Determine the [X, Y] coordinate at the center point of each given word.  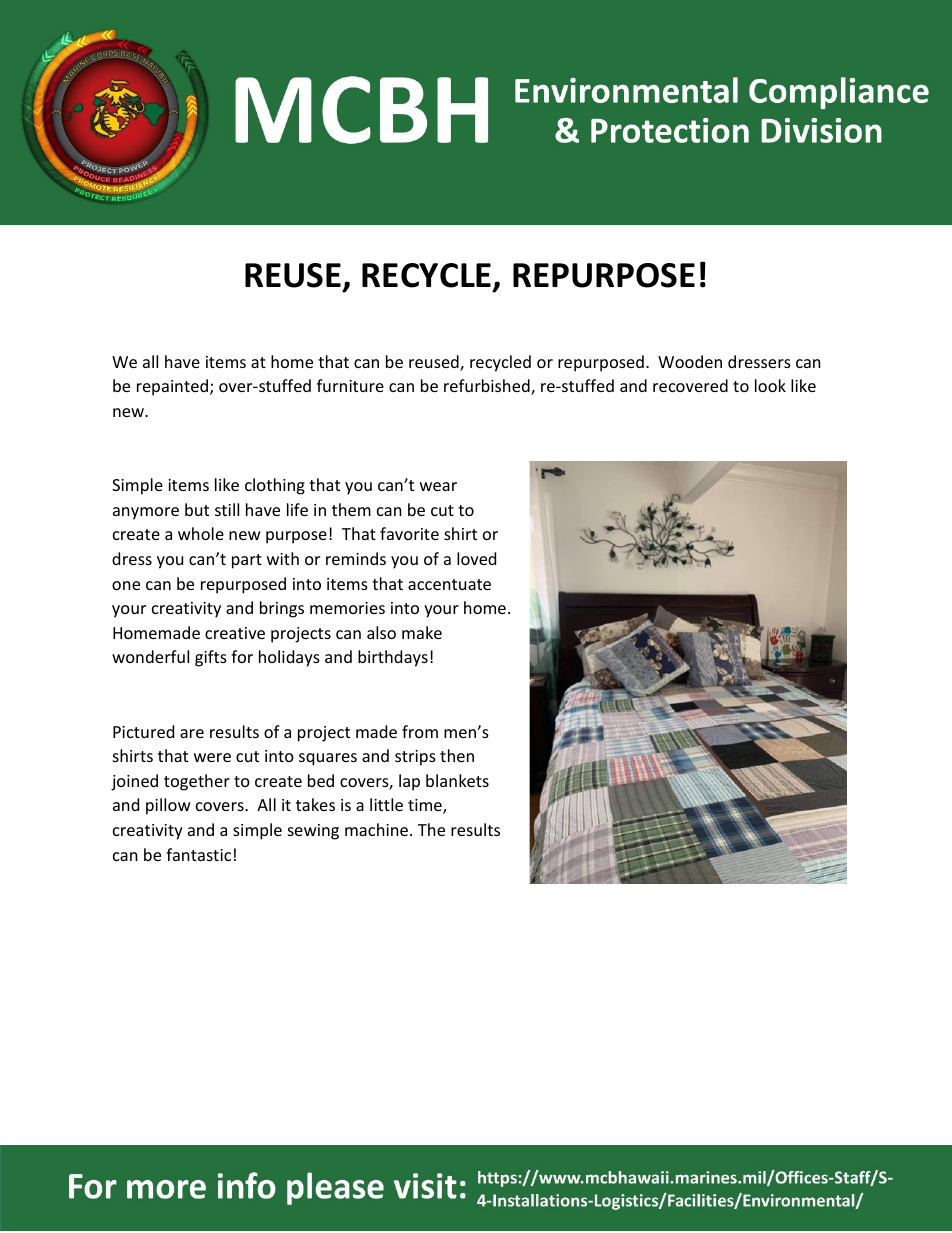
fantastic [198, 854]
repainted [172, 387]
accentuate [449, 584]
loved [476, 558]
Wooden [690, 361]
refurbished [488, 387]
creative [235, 633]
